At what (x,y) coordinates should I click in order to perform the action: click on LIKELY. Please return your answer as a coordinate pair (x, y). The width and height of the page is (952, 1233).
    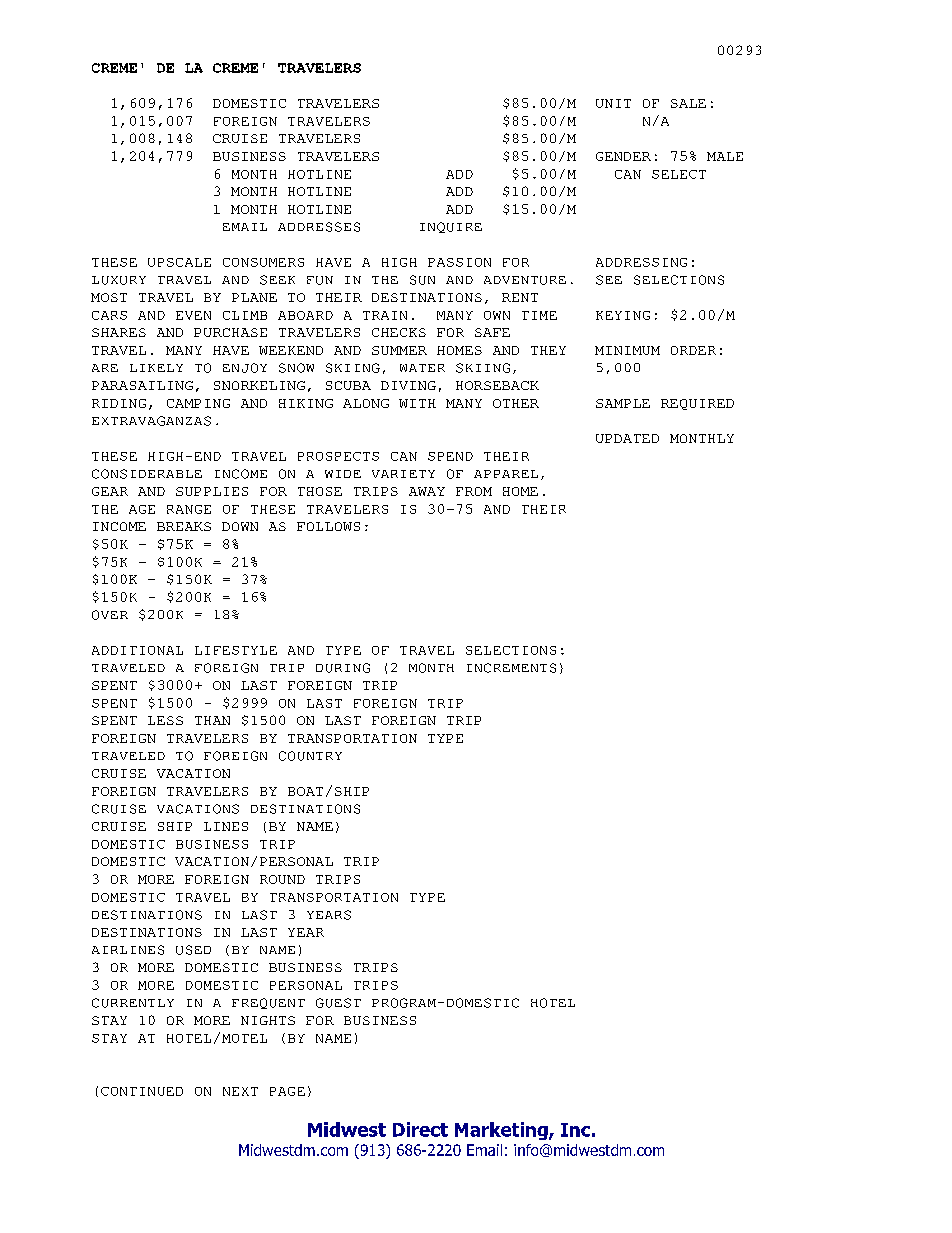
    Looking at the image, I should click on (156, 368).
